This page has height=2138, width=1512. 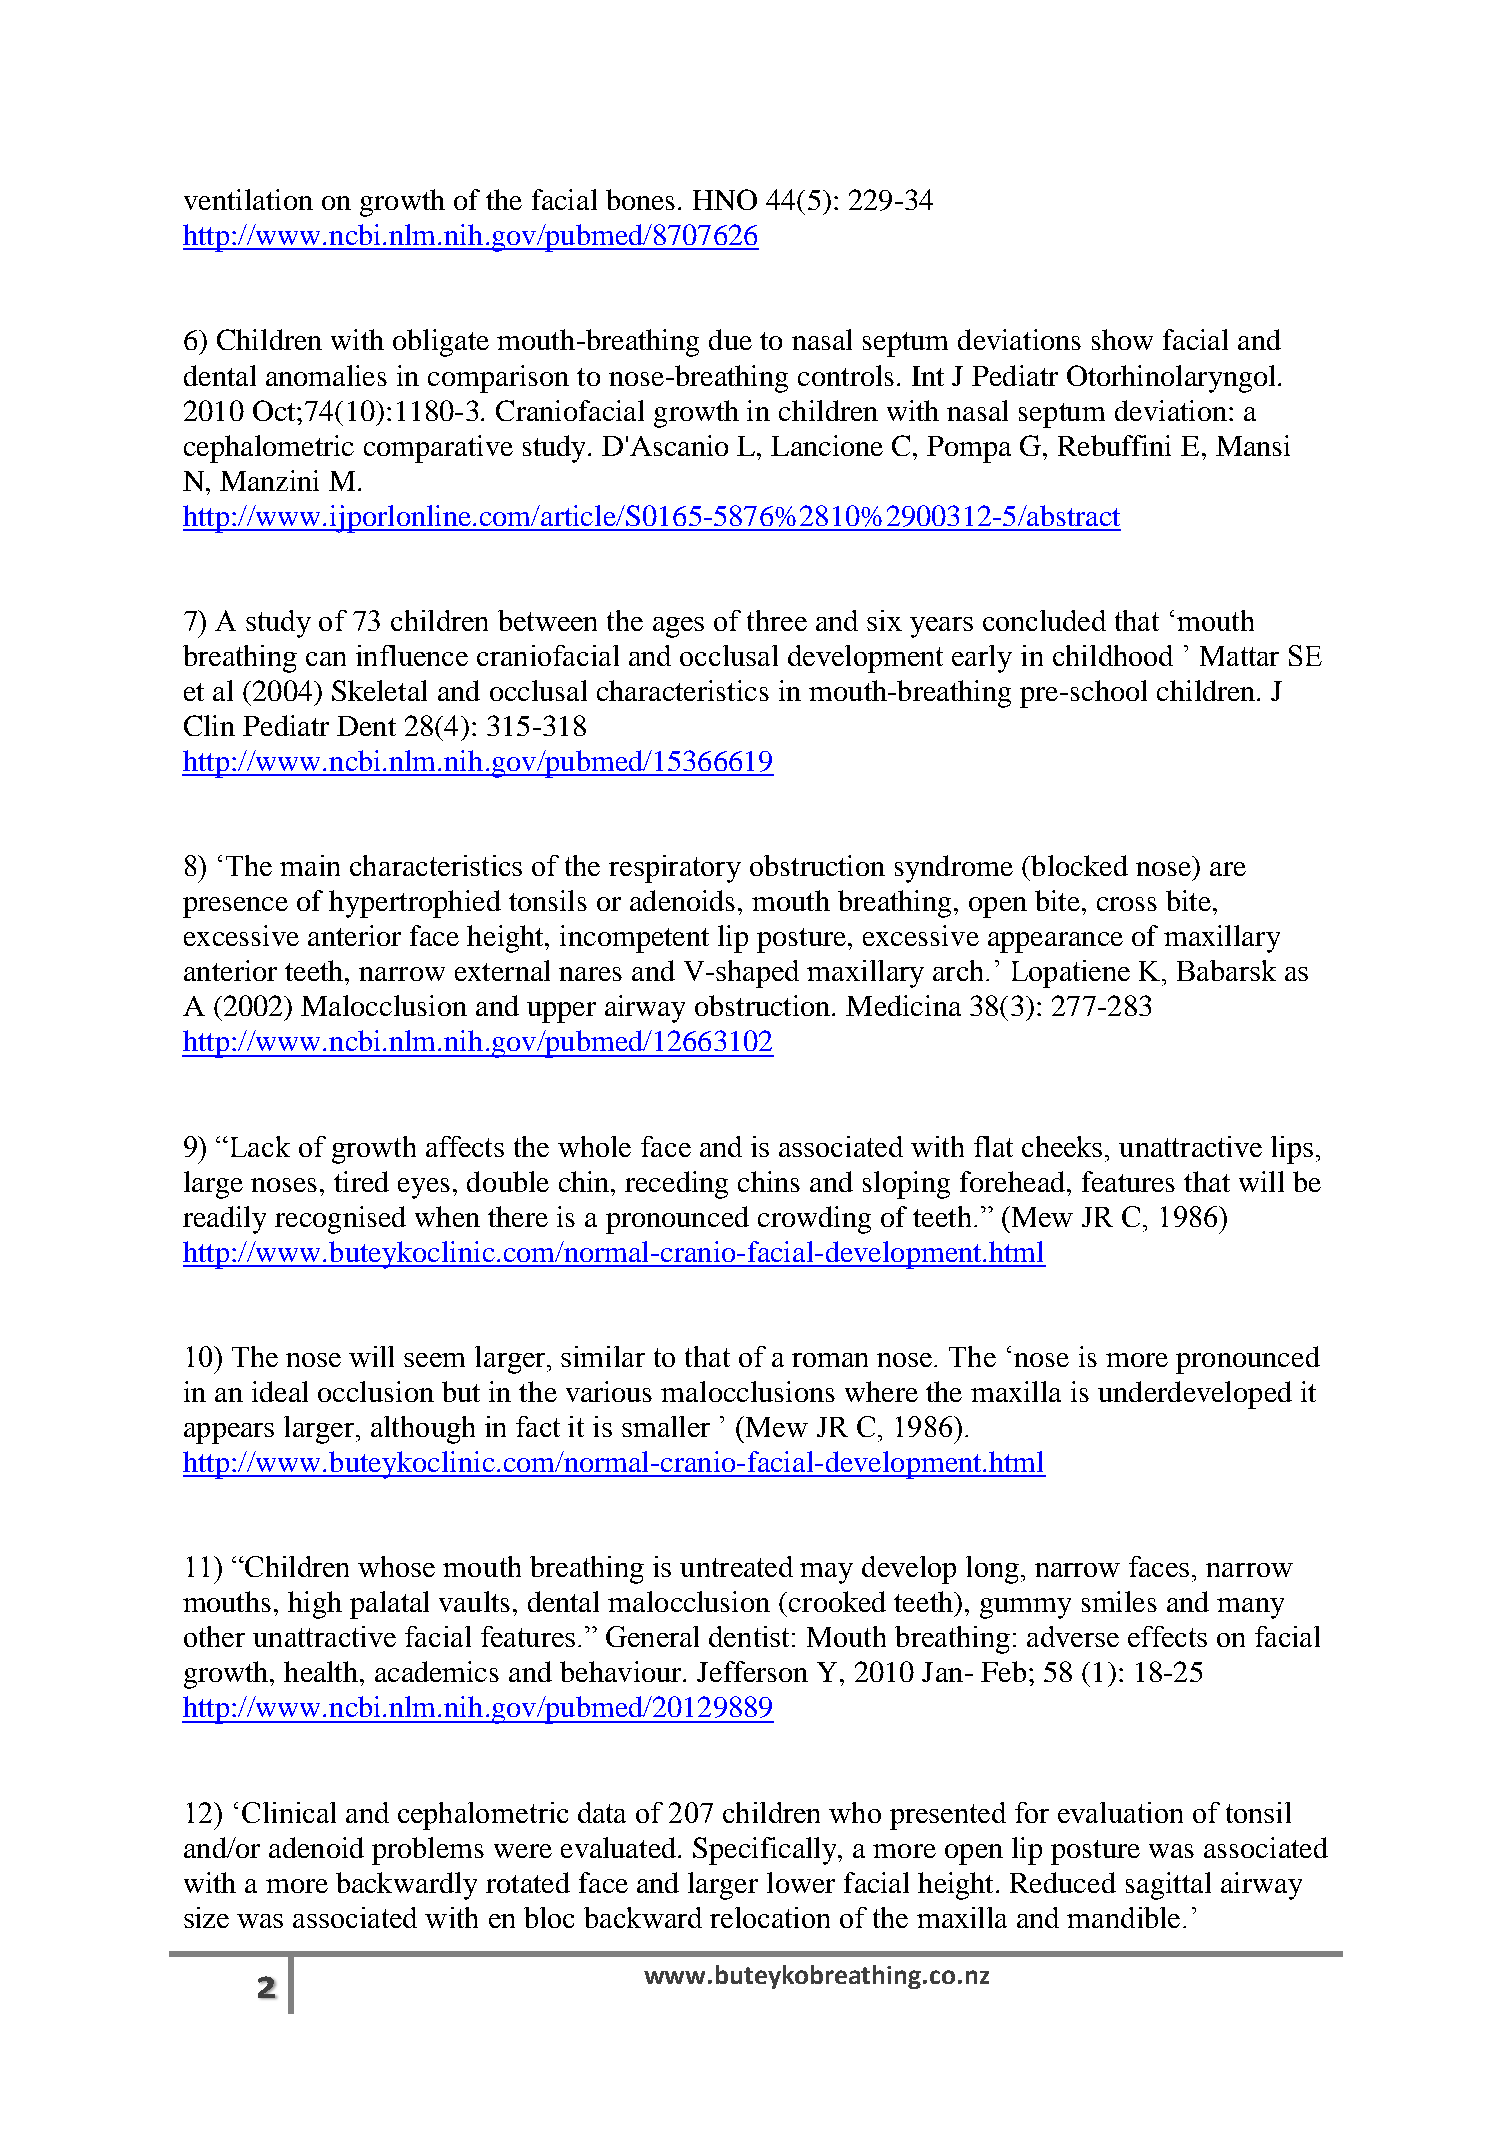 I want to click on HNO, so click(x=725, y=199).
